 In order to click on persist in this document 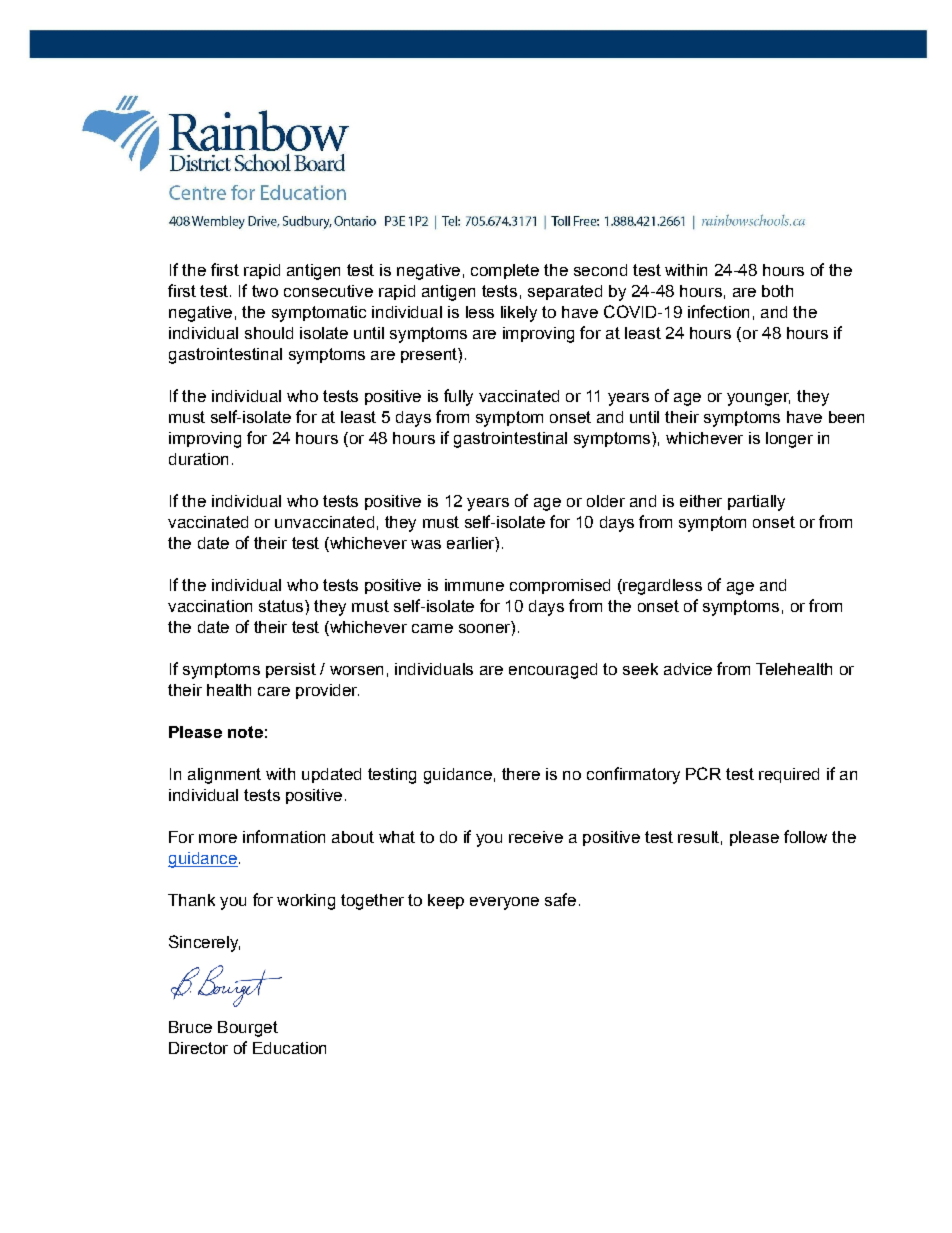, I will do `click(291, 670)`.
